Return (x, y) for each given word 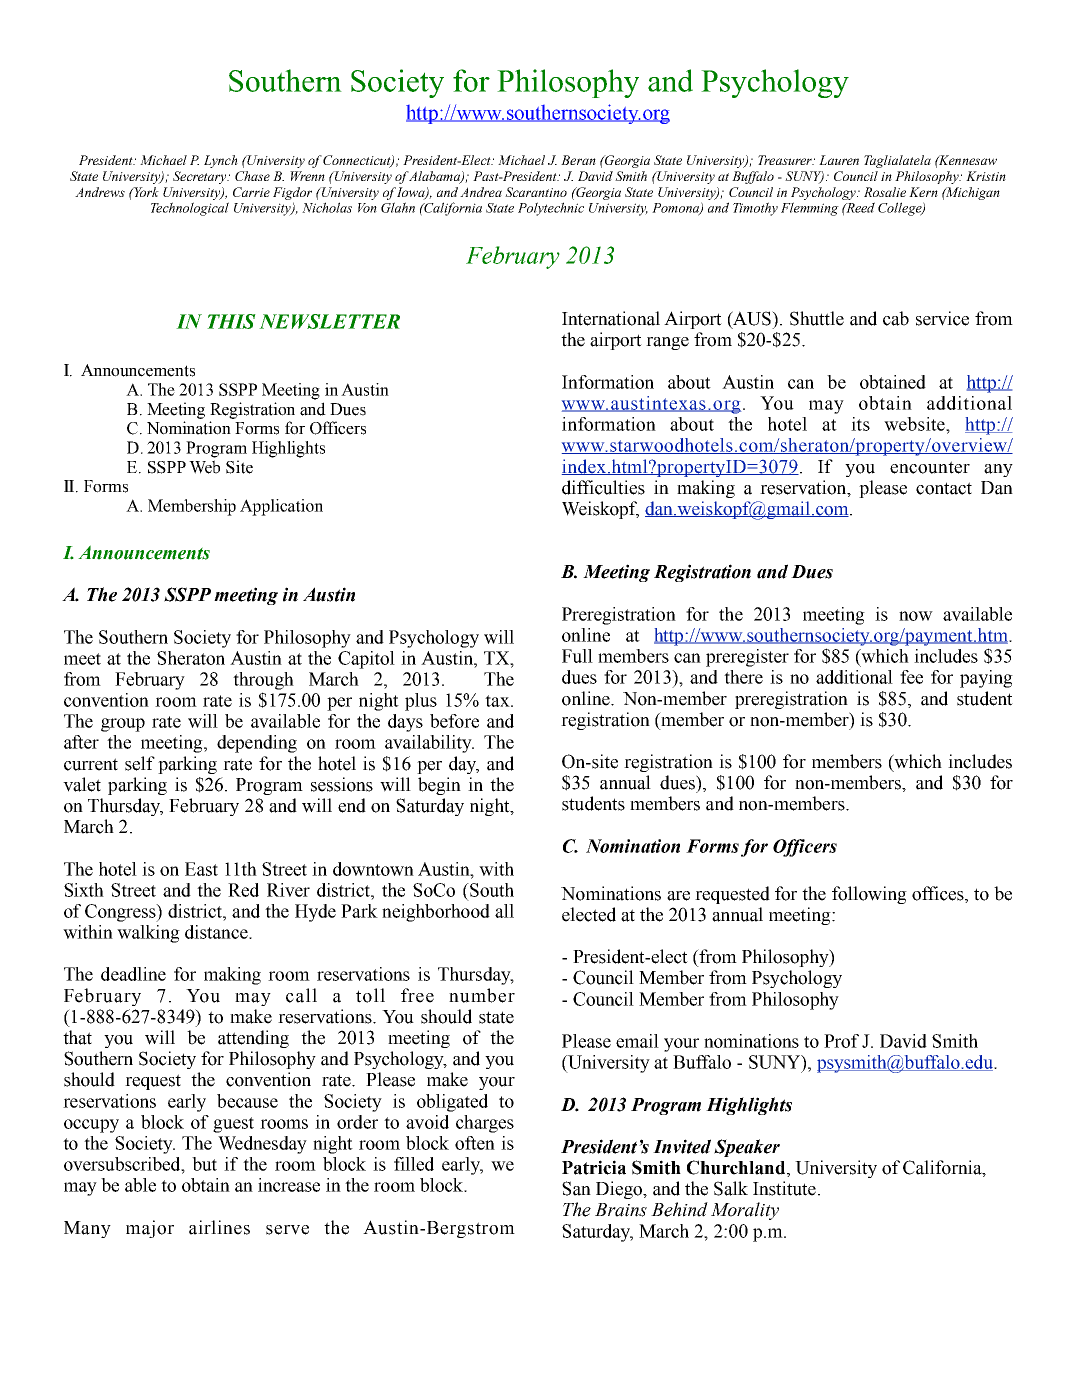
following (869, 895)
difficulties (603, 487)
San (576, 1188)
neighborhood (436, 913)
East (201, 869)
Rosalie (885, 192)
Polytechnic (551, 209)
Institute (784, 1188)
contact (944, 488)
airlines (219, 1227)
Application (281, 507)
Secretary (201, 177)
